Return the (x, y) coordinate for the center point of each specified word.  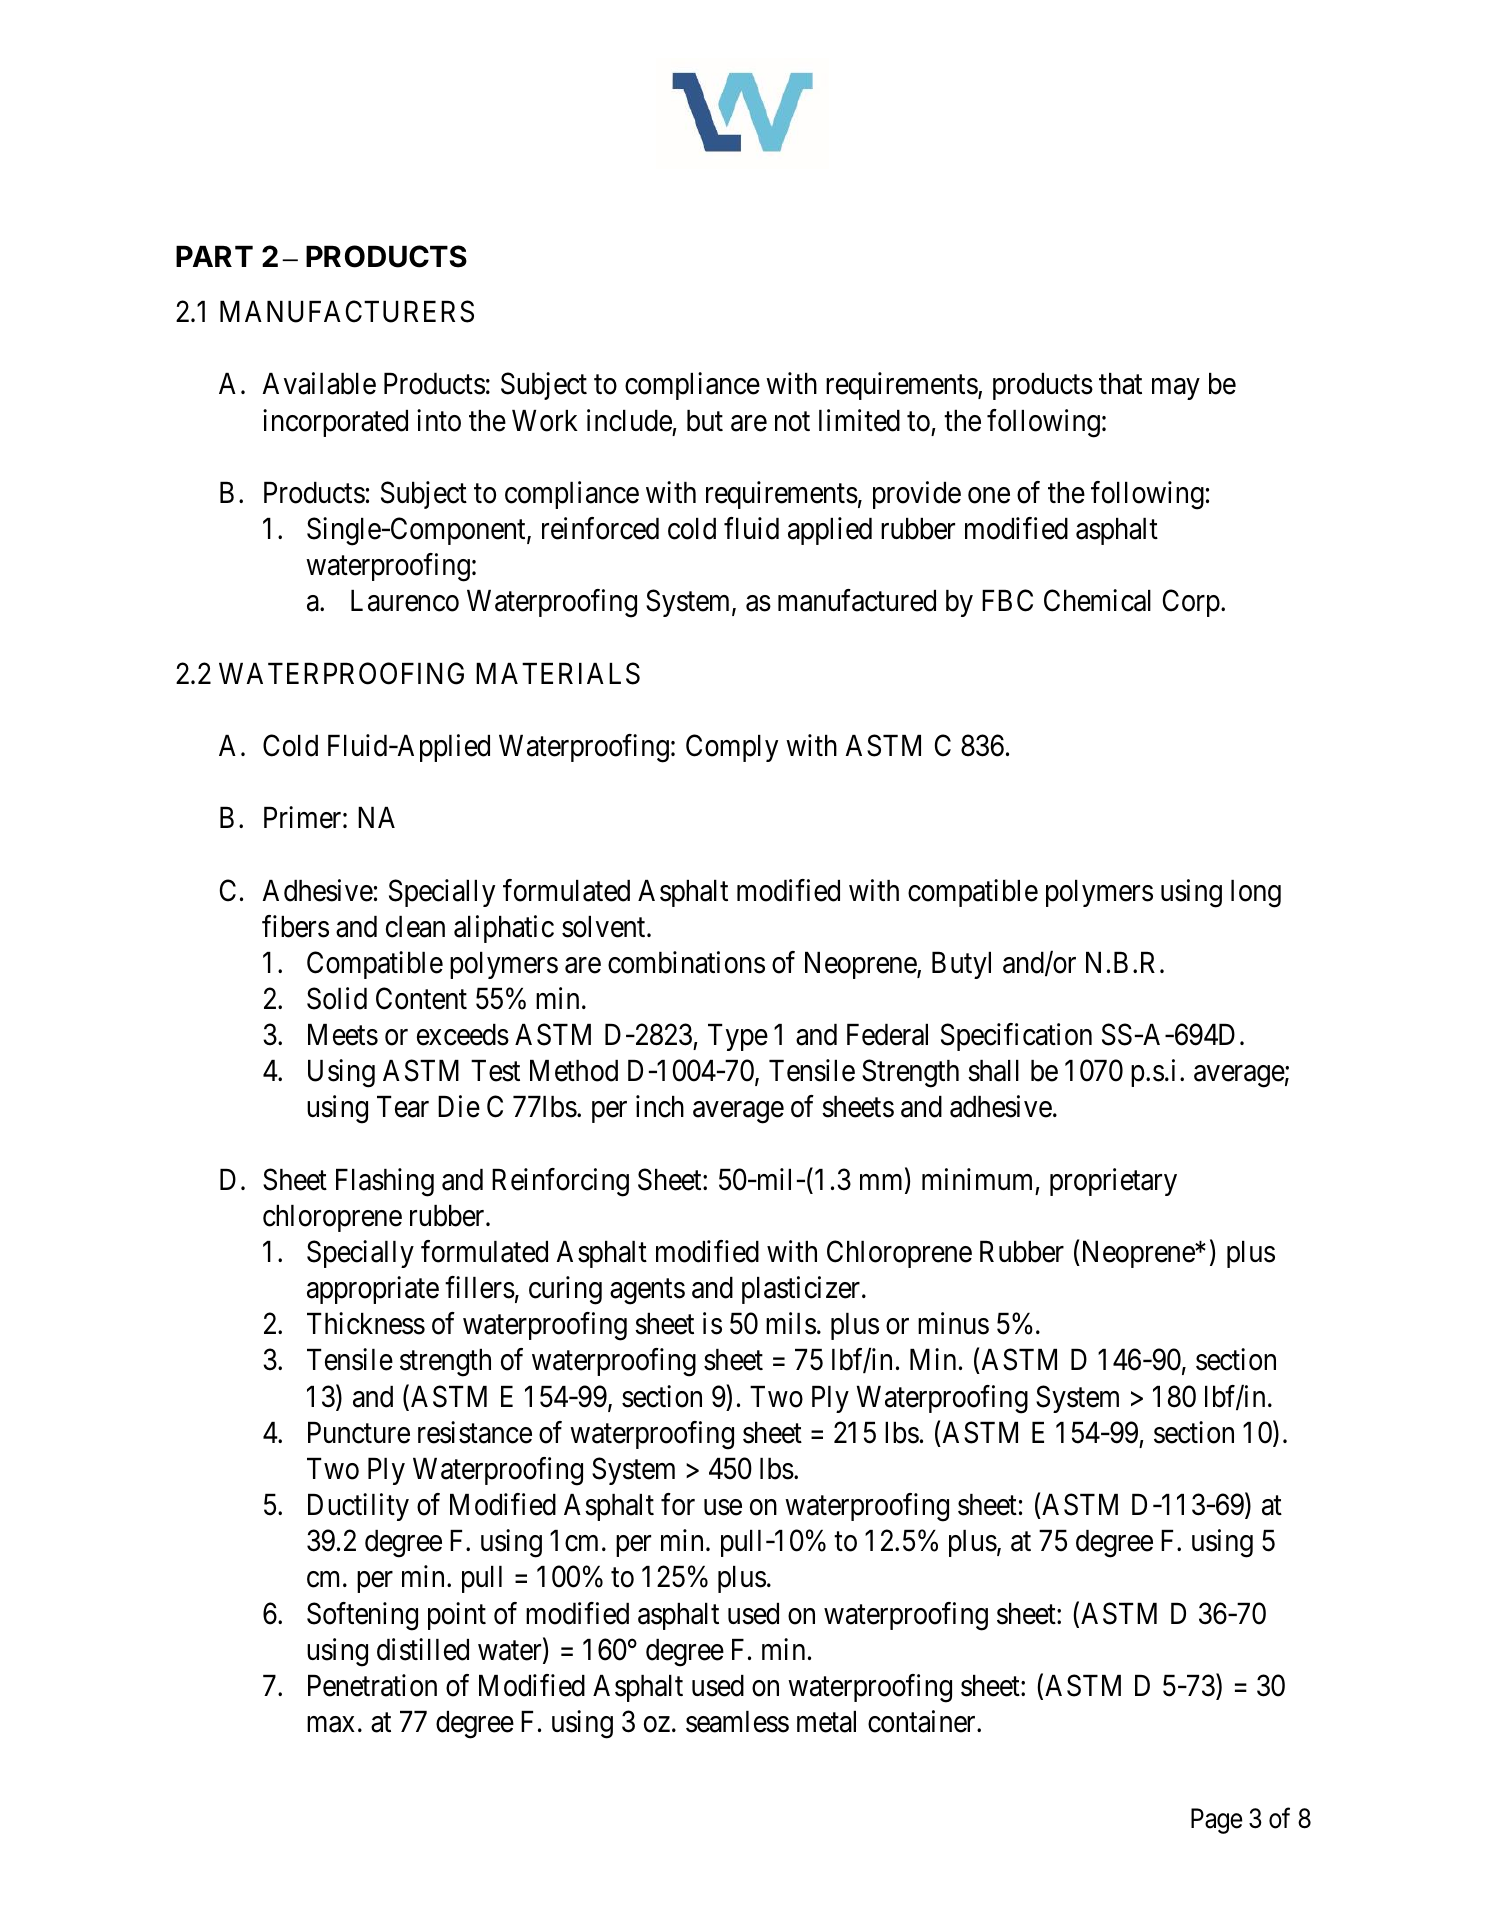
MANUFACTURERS (347, 312)
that (1120, 384)
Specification (1016, 1037)
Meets (343, 1035)
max (331, 1724)
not (792, 422)
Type (738, 1037)
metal (826, 1722)
